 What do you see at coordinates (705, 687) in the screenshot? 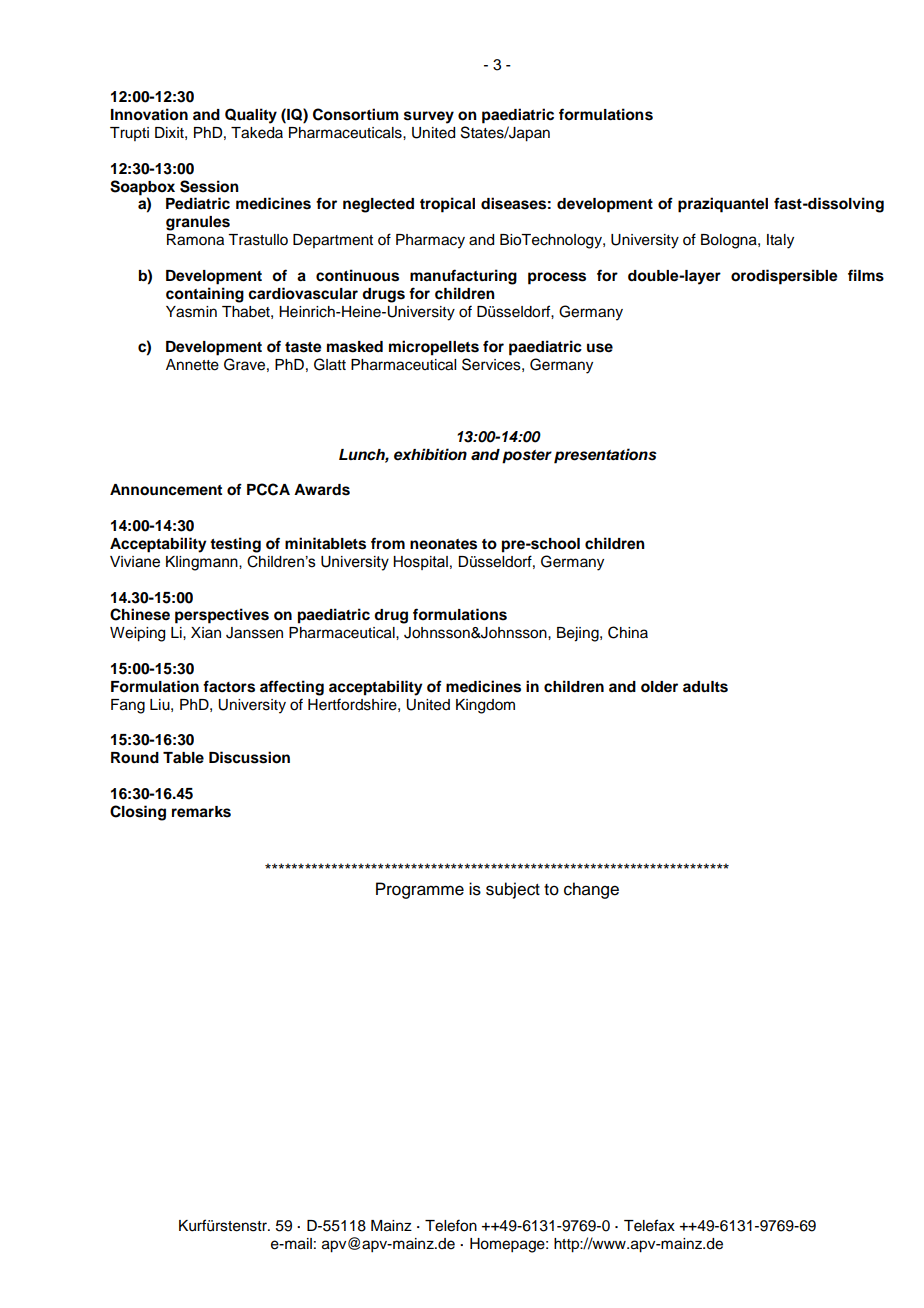
I see `adults` at bounding box center [705, 687].
